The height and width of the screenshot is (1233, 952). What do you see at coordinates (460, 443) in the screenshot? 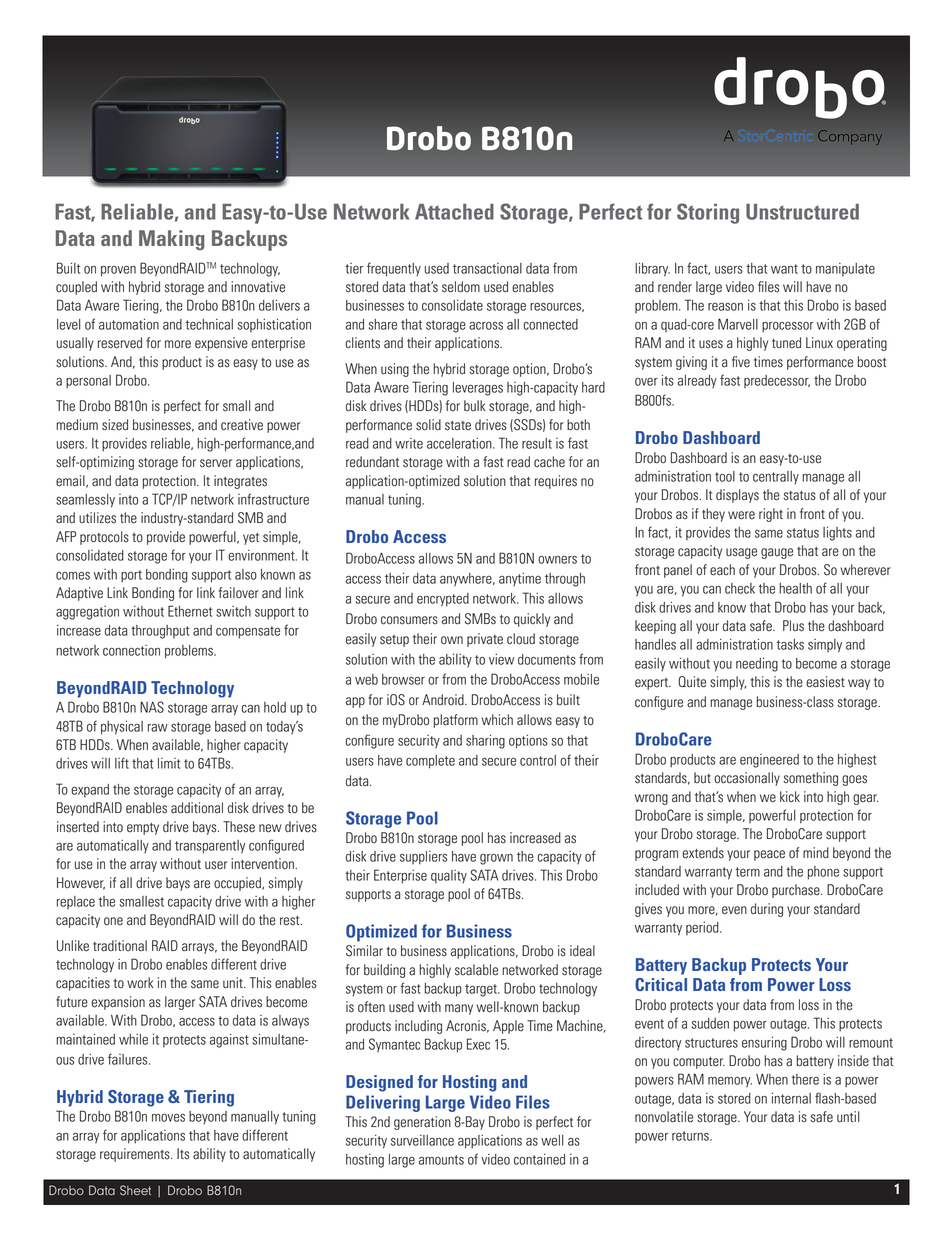
I see `acceleration` at bounding box center [460, 443].
